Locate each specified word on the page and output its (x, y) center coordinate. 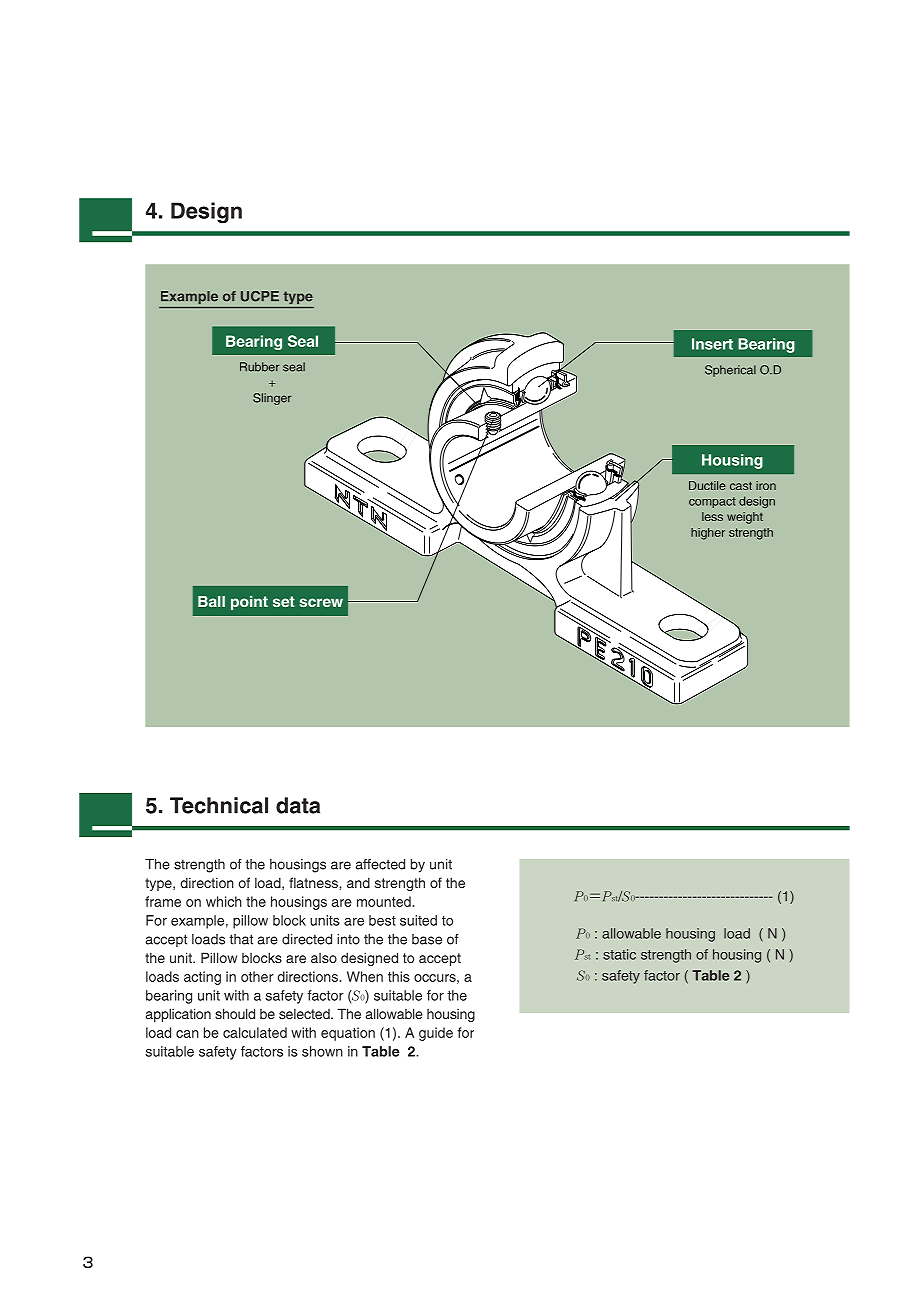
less (712, 516)
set (284, 601)
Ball (211, 601)
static (619, 954)
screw (321, 602)
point (249, 602)
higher (708, 534)
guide (436, 1034)
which (224, 901)
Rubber (260, 367)
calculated (255, 1032)
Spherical (730, 371)
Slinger (272, 399)
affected (380, 864)
